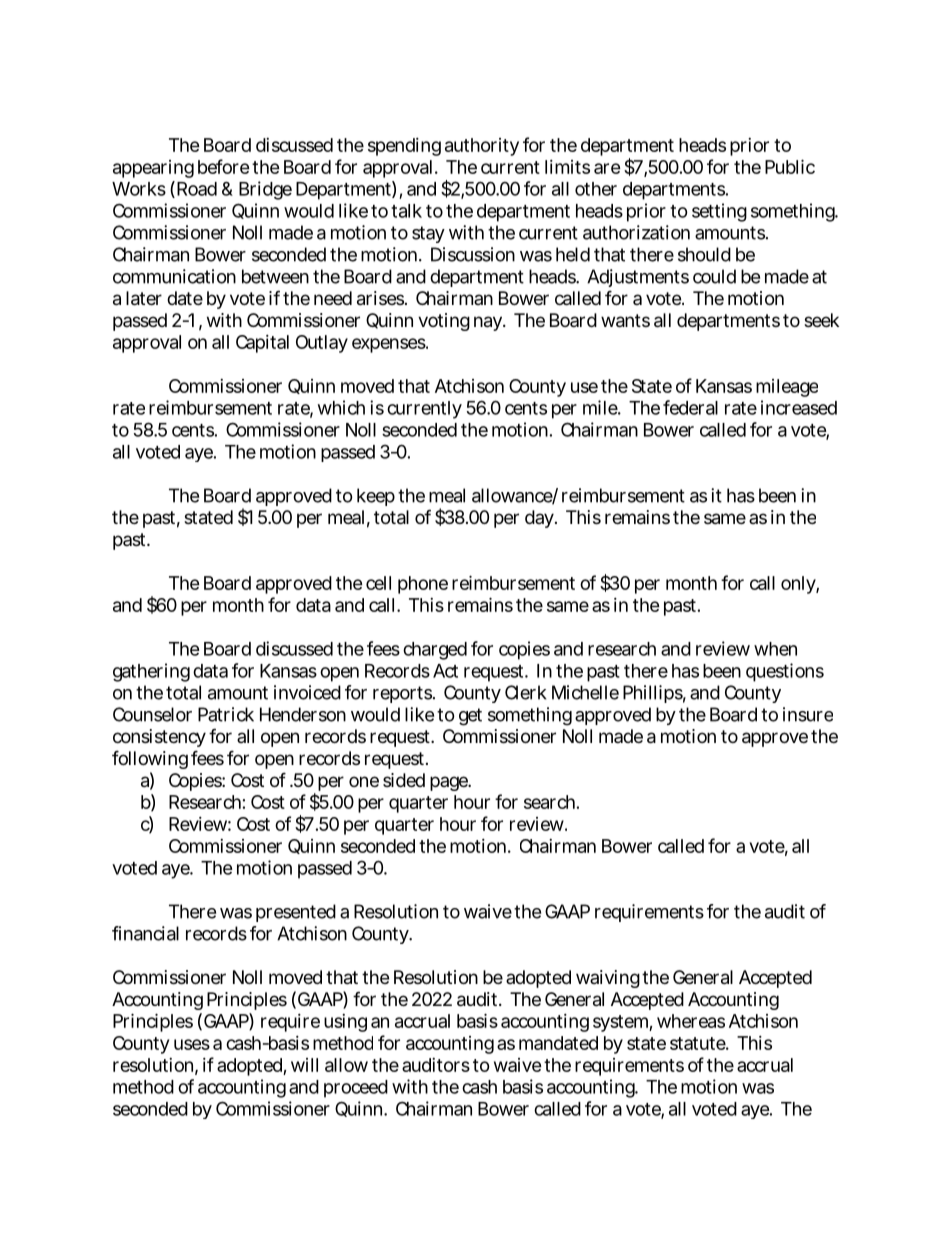 The image size is (952, 1233). Describe the element at coordinates (262, 344) in the image. I see `Capital` at that location.
